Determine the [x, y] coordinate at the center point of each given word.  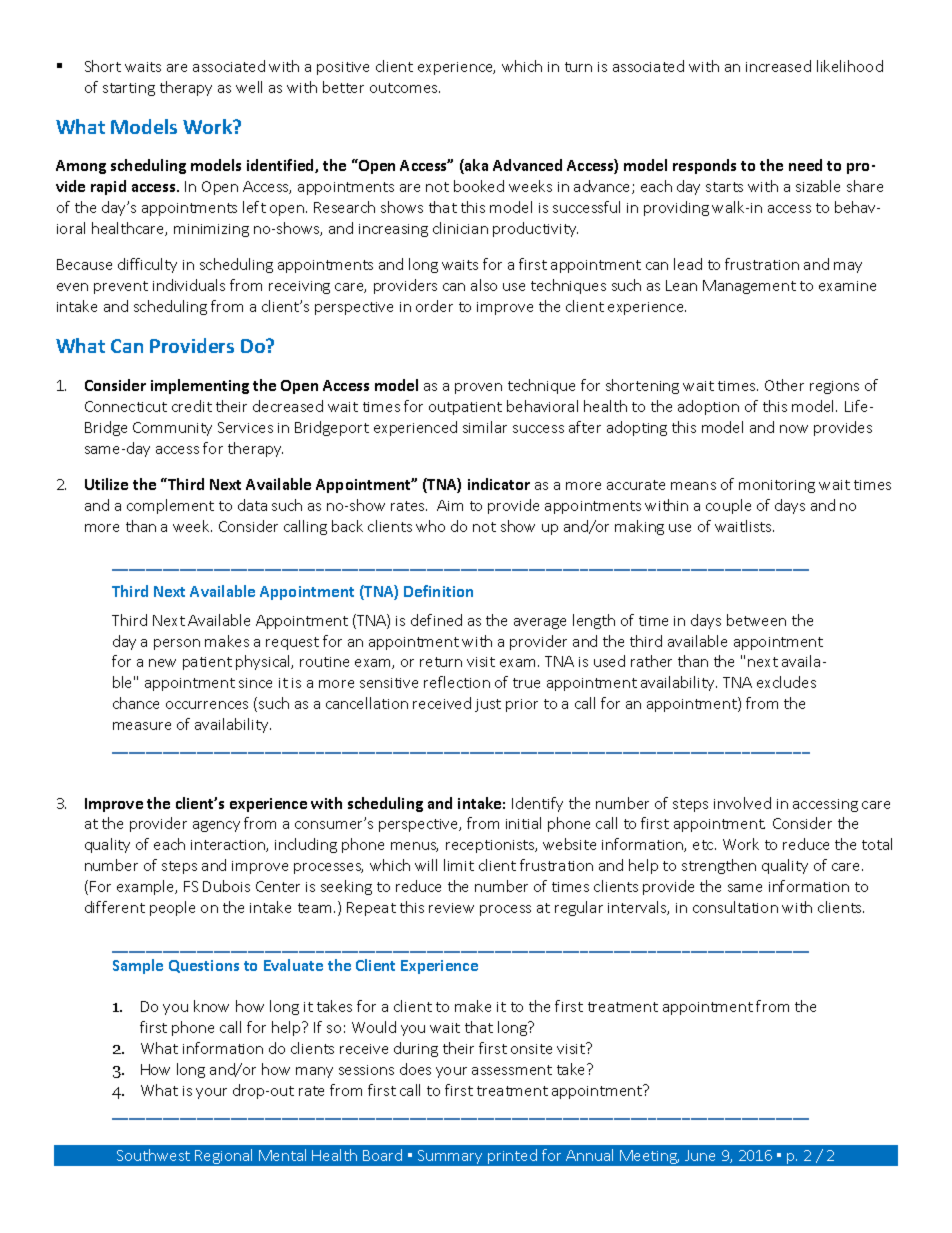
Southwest [153, 1155]
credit [192, 406]
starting [129, 89]
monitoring [777, 486]
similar [485, 427]
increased [778, 66]
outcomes [405, 88]
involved [742, 803]
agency [216, 826]
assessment [512, 1070]
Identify [537, 804]
